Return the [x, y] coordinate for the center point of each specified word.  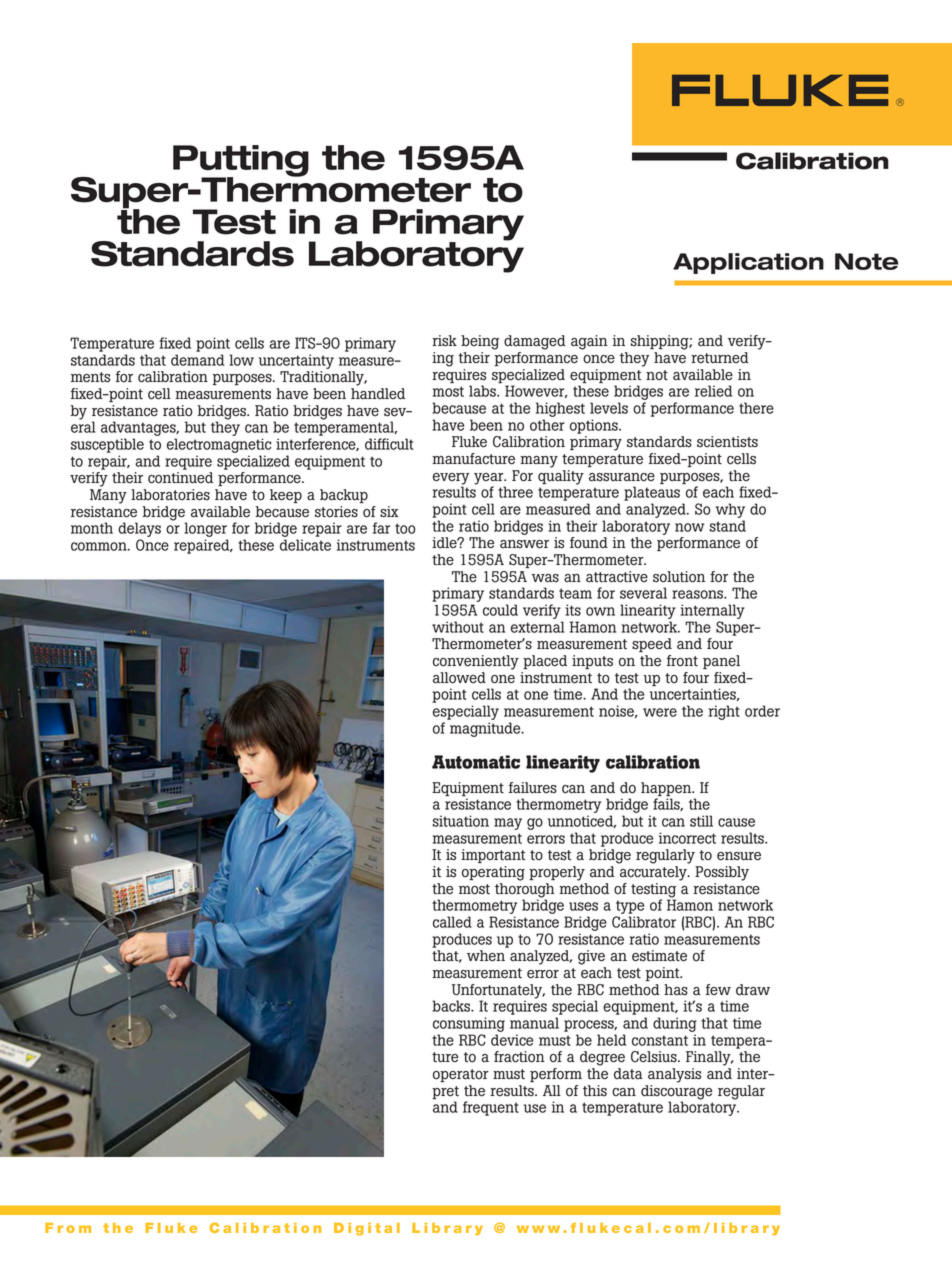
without [458, 627]
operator [460, 1075]
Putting [241, 162]
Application [748, 263]
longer [206, 531]
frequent [491, 1108]
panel [721, 662]
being [480, 342]
